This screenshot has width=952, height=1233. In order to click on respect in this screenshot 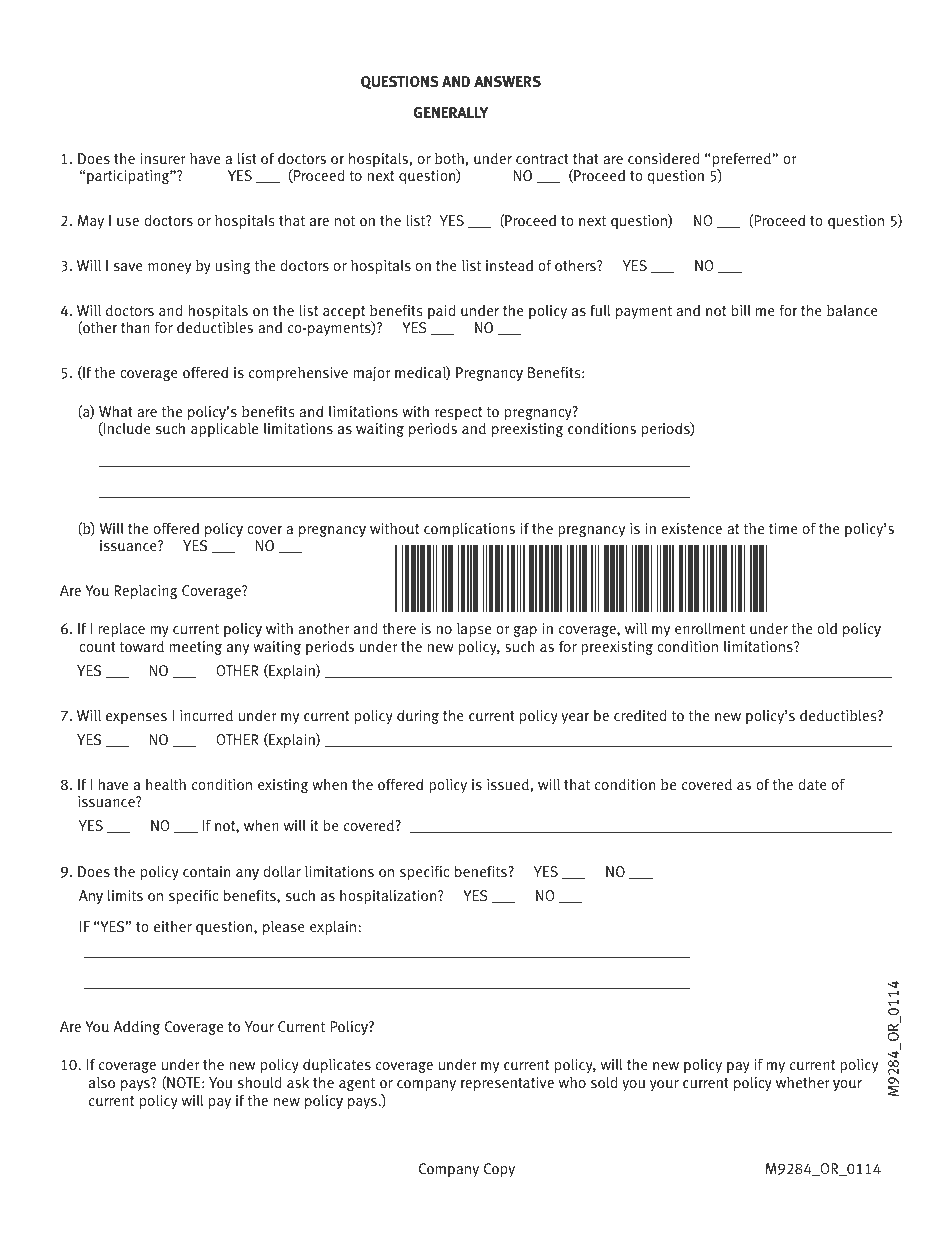, I will do `click(460, 415)`.
